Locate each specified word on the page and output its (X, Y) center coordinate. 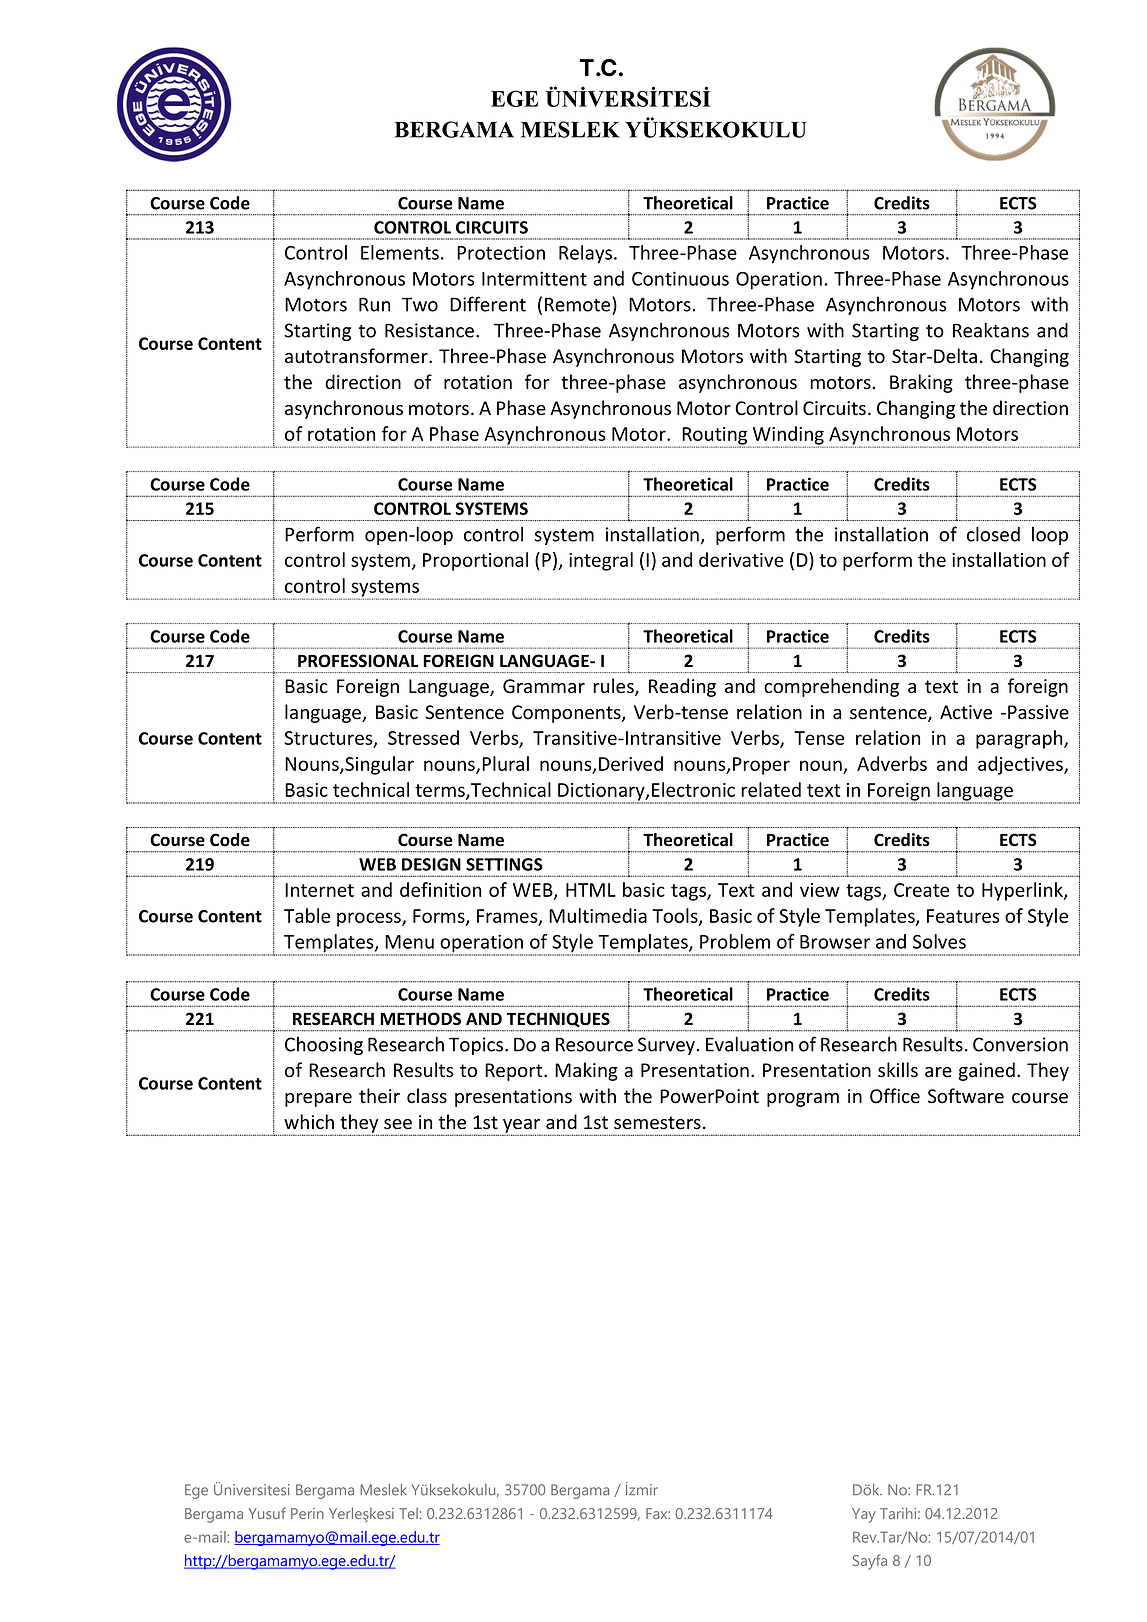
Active (966, 712)
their (379, 1096)
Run (374, 304)
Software (966, 1096)
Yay (864, 1515)
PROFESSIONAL (358, 661)
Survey (666, 1046)
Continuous (680, 278)
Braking (921, 383)
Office (895, 1096)
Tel (408, 1513)
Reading (682, 687)
